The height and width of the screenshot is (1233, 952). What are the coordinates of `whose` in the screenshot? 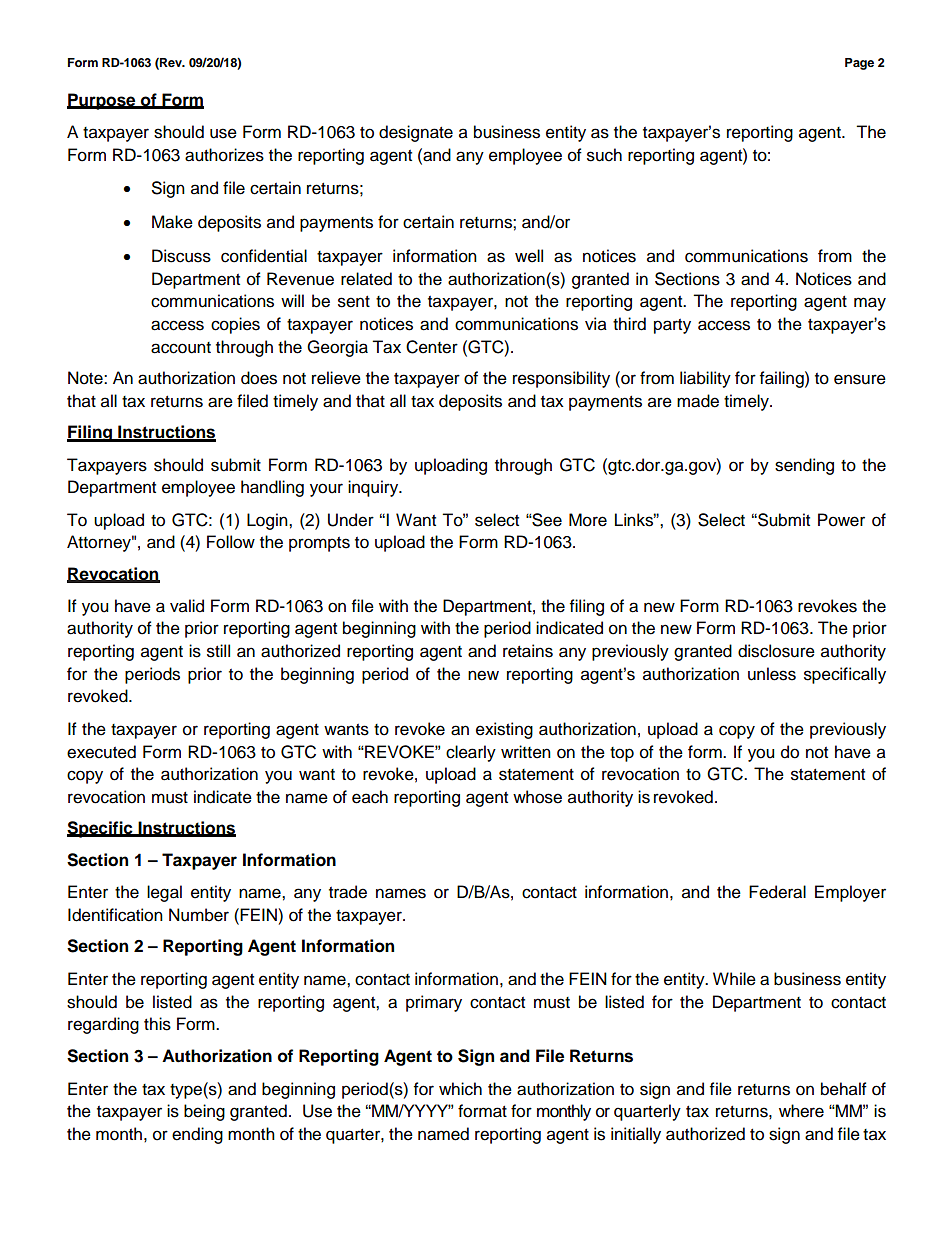 It's located at (537, 797).
